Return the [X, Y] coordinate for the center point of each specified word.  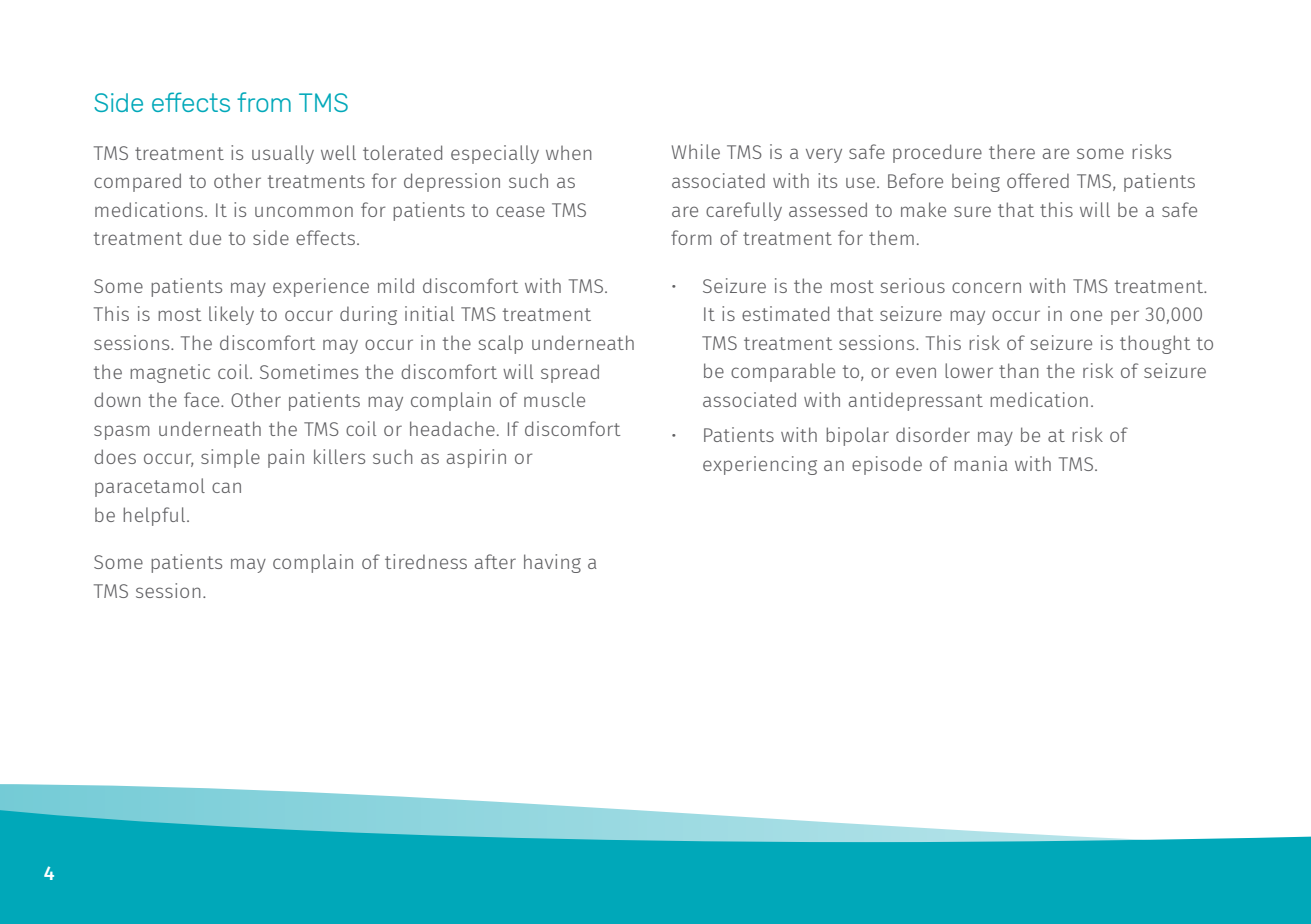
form [691, 237]
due [205, 237]
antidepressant [916, 401]
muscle [554, 399]
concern [986, 287]
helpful [155, 516]
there [1012, 151]
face [203, 399]
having [552, 563]
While [696, 151]
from [264, 102]
